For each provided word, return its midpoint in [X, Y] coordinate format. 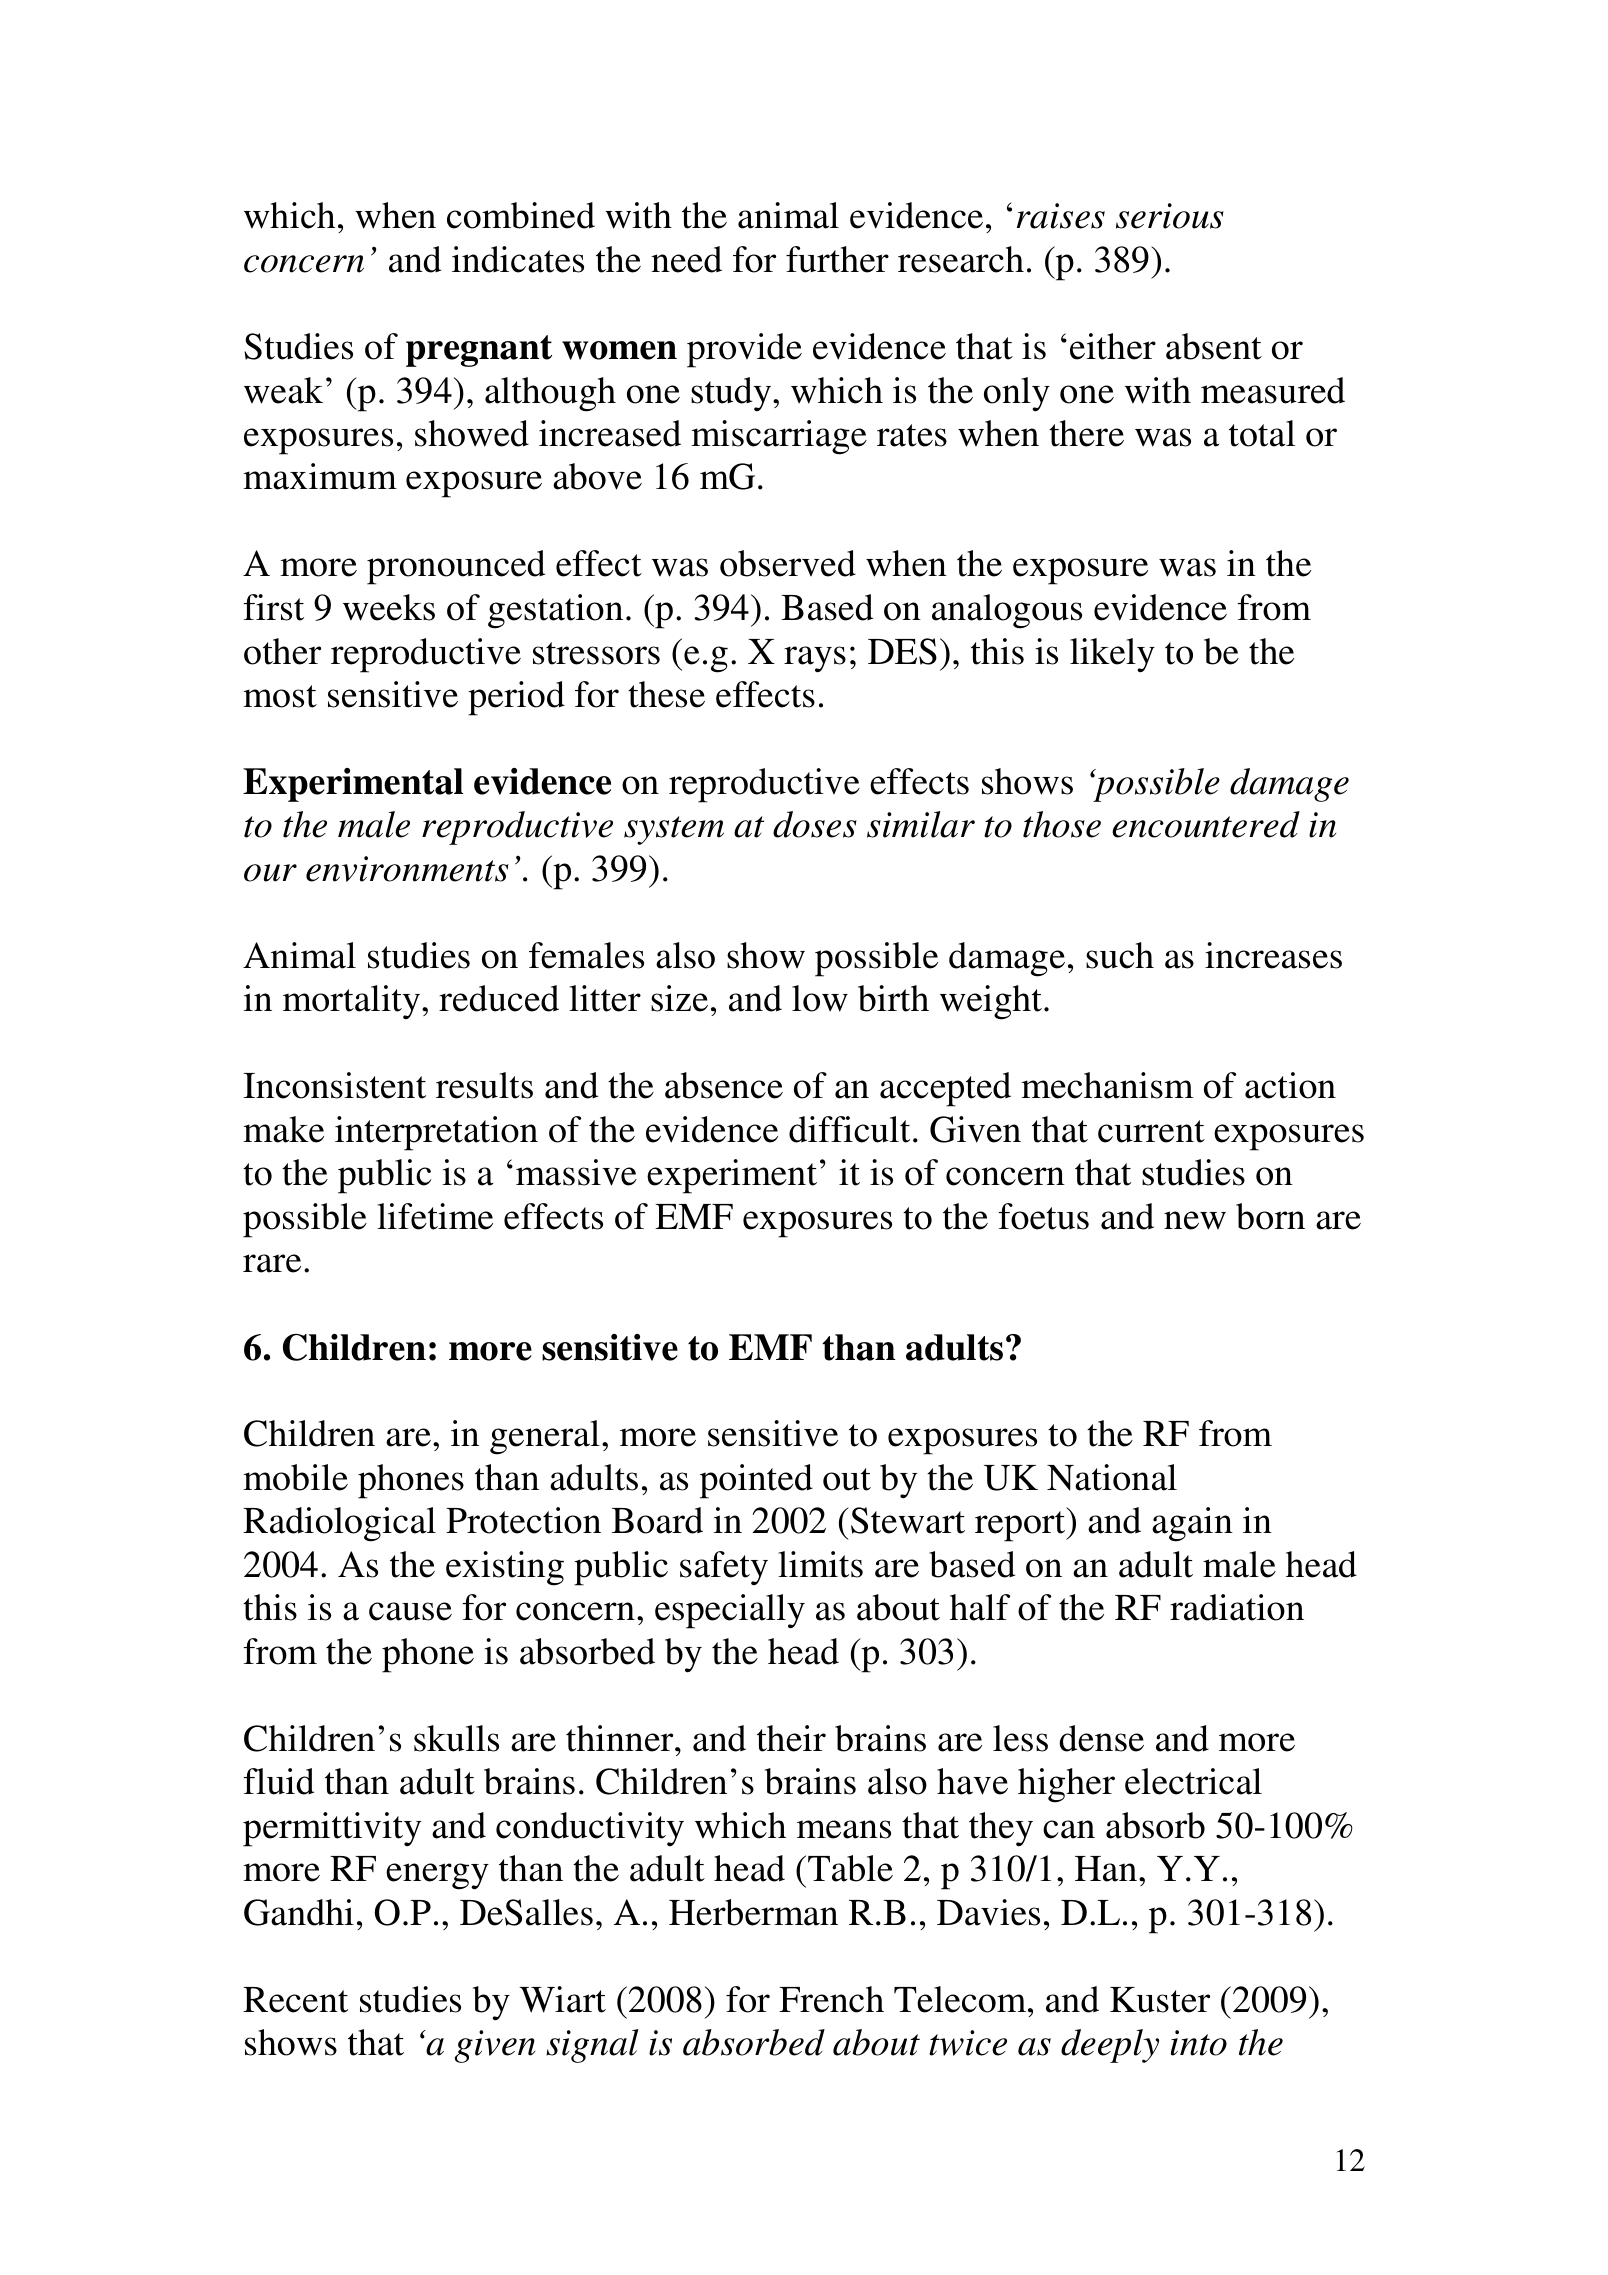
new [1195, 1220]
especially [730, 1611]
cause [410, 1611]
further [837, 259]
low [820, 998]
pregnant [479, 351]
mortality [353, 1002]
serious [1170, 216]
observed [788, 563]
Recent [295, 2000]
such [1120, 955]
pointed [756, 1481]
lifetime [435, 1216]
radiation [1237, 1607]
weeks [389, 607]
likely [1112, 655]
